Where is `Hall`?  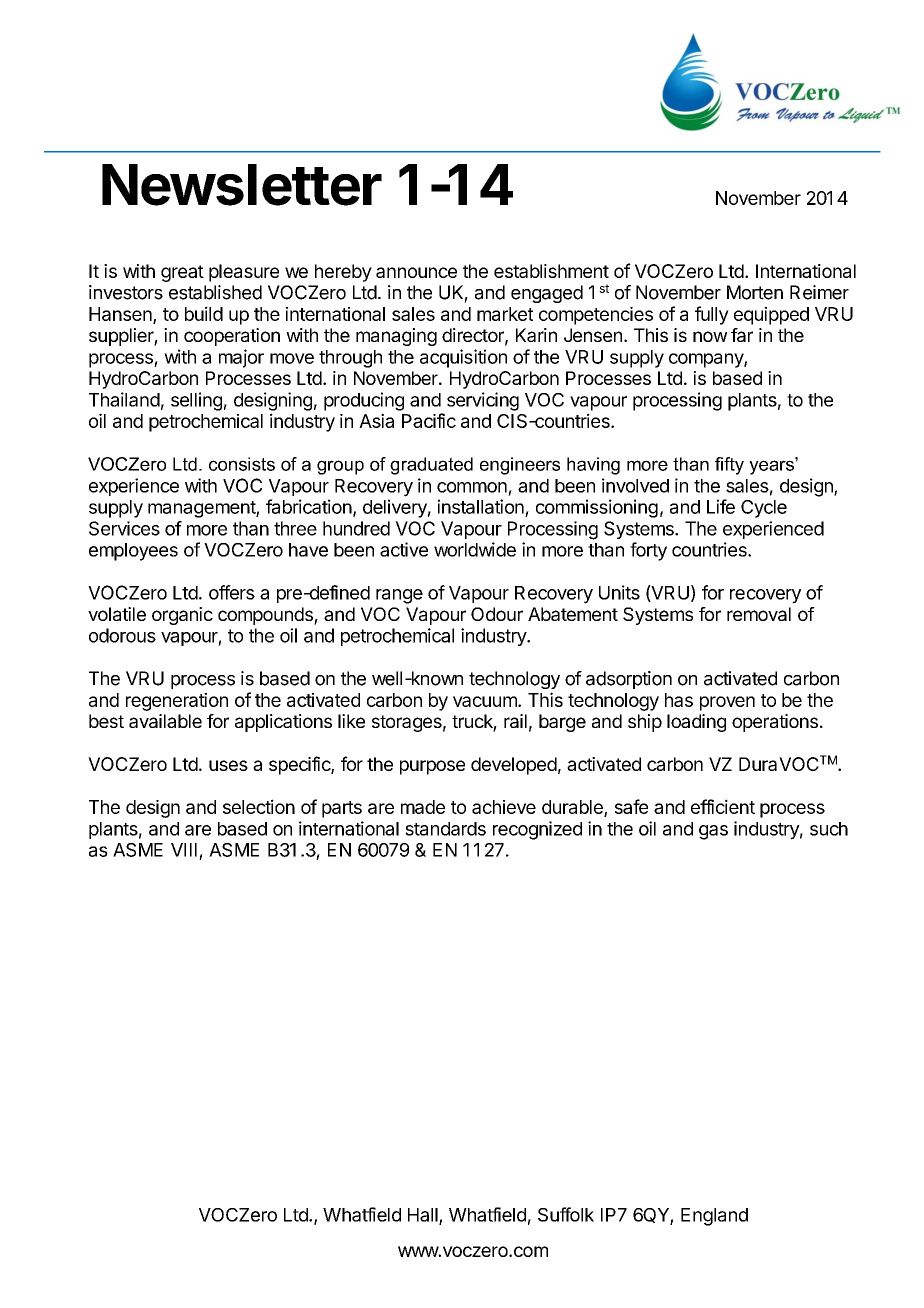
Hall is located at coordinates (424, 1216).
